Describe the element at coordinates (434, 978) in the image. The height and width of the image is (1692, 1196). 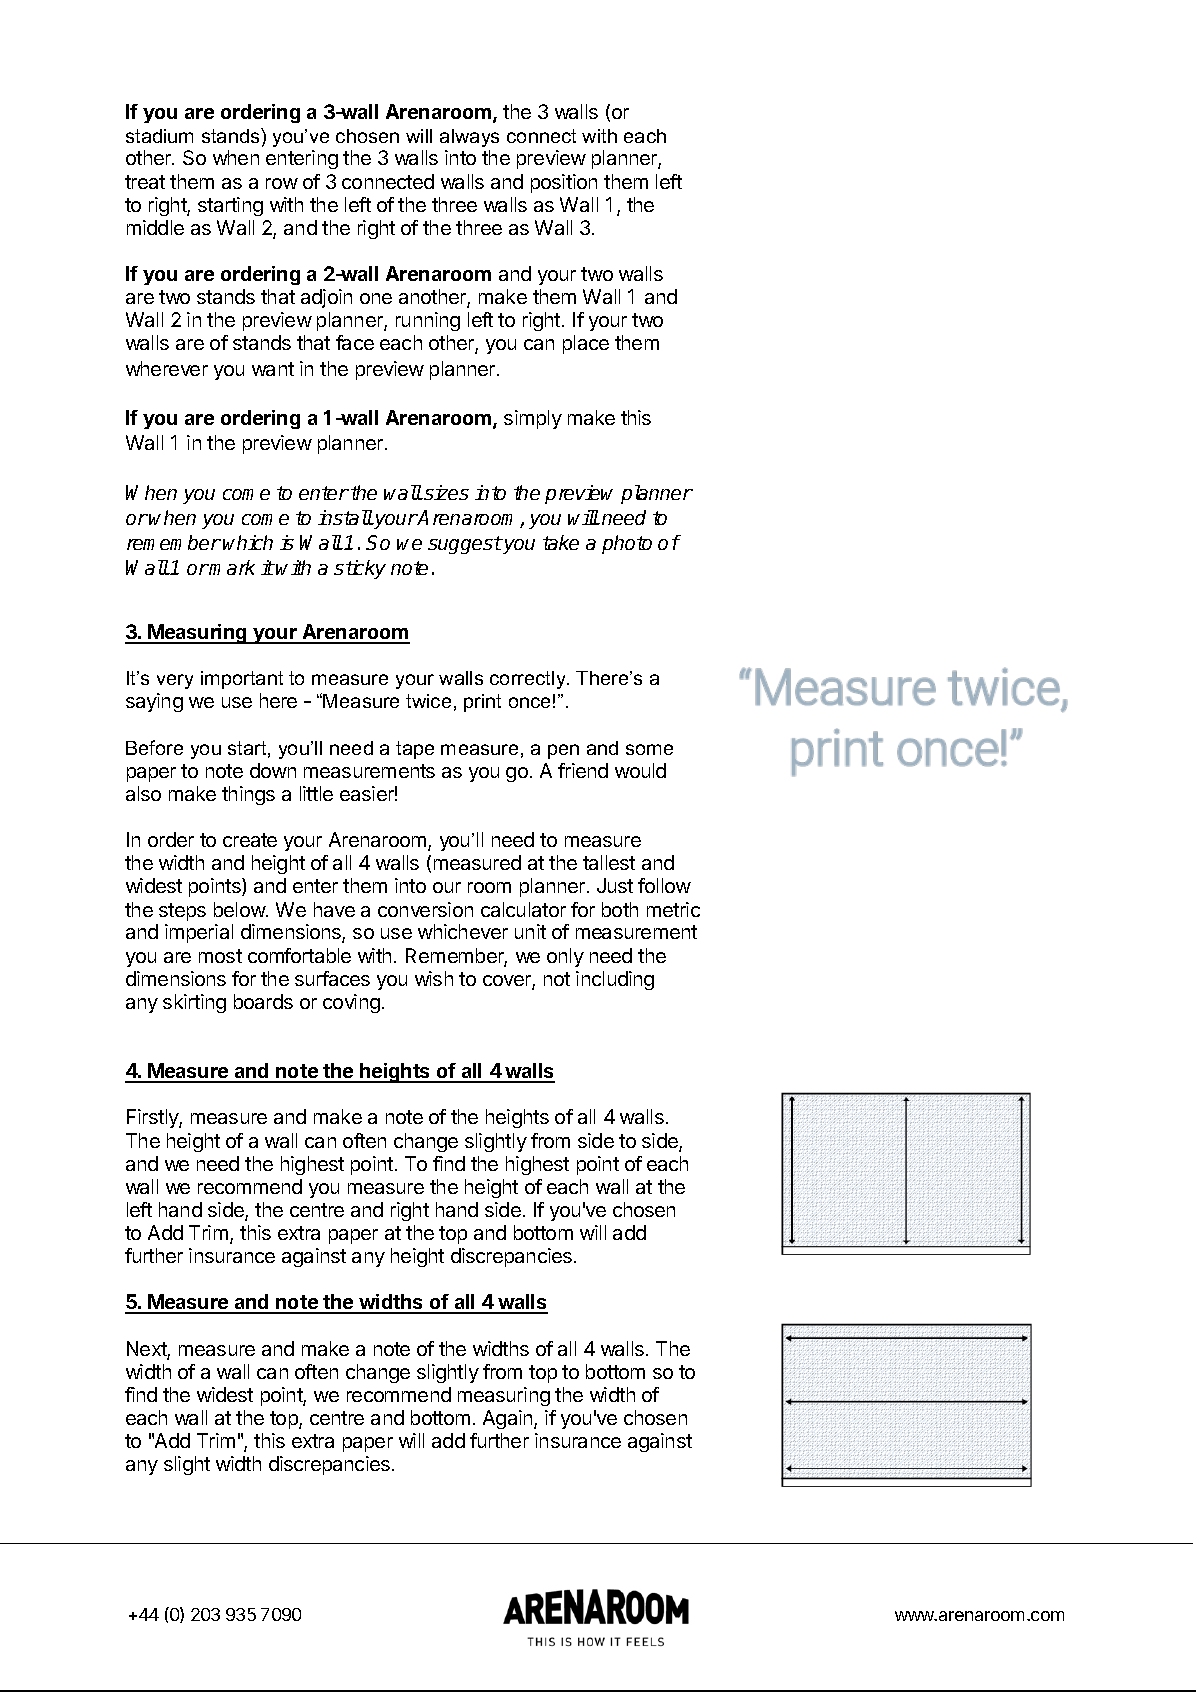
I see `wish` at that location.
